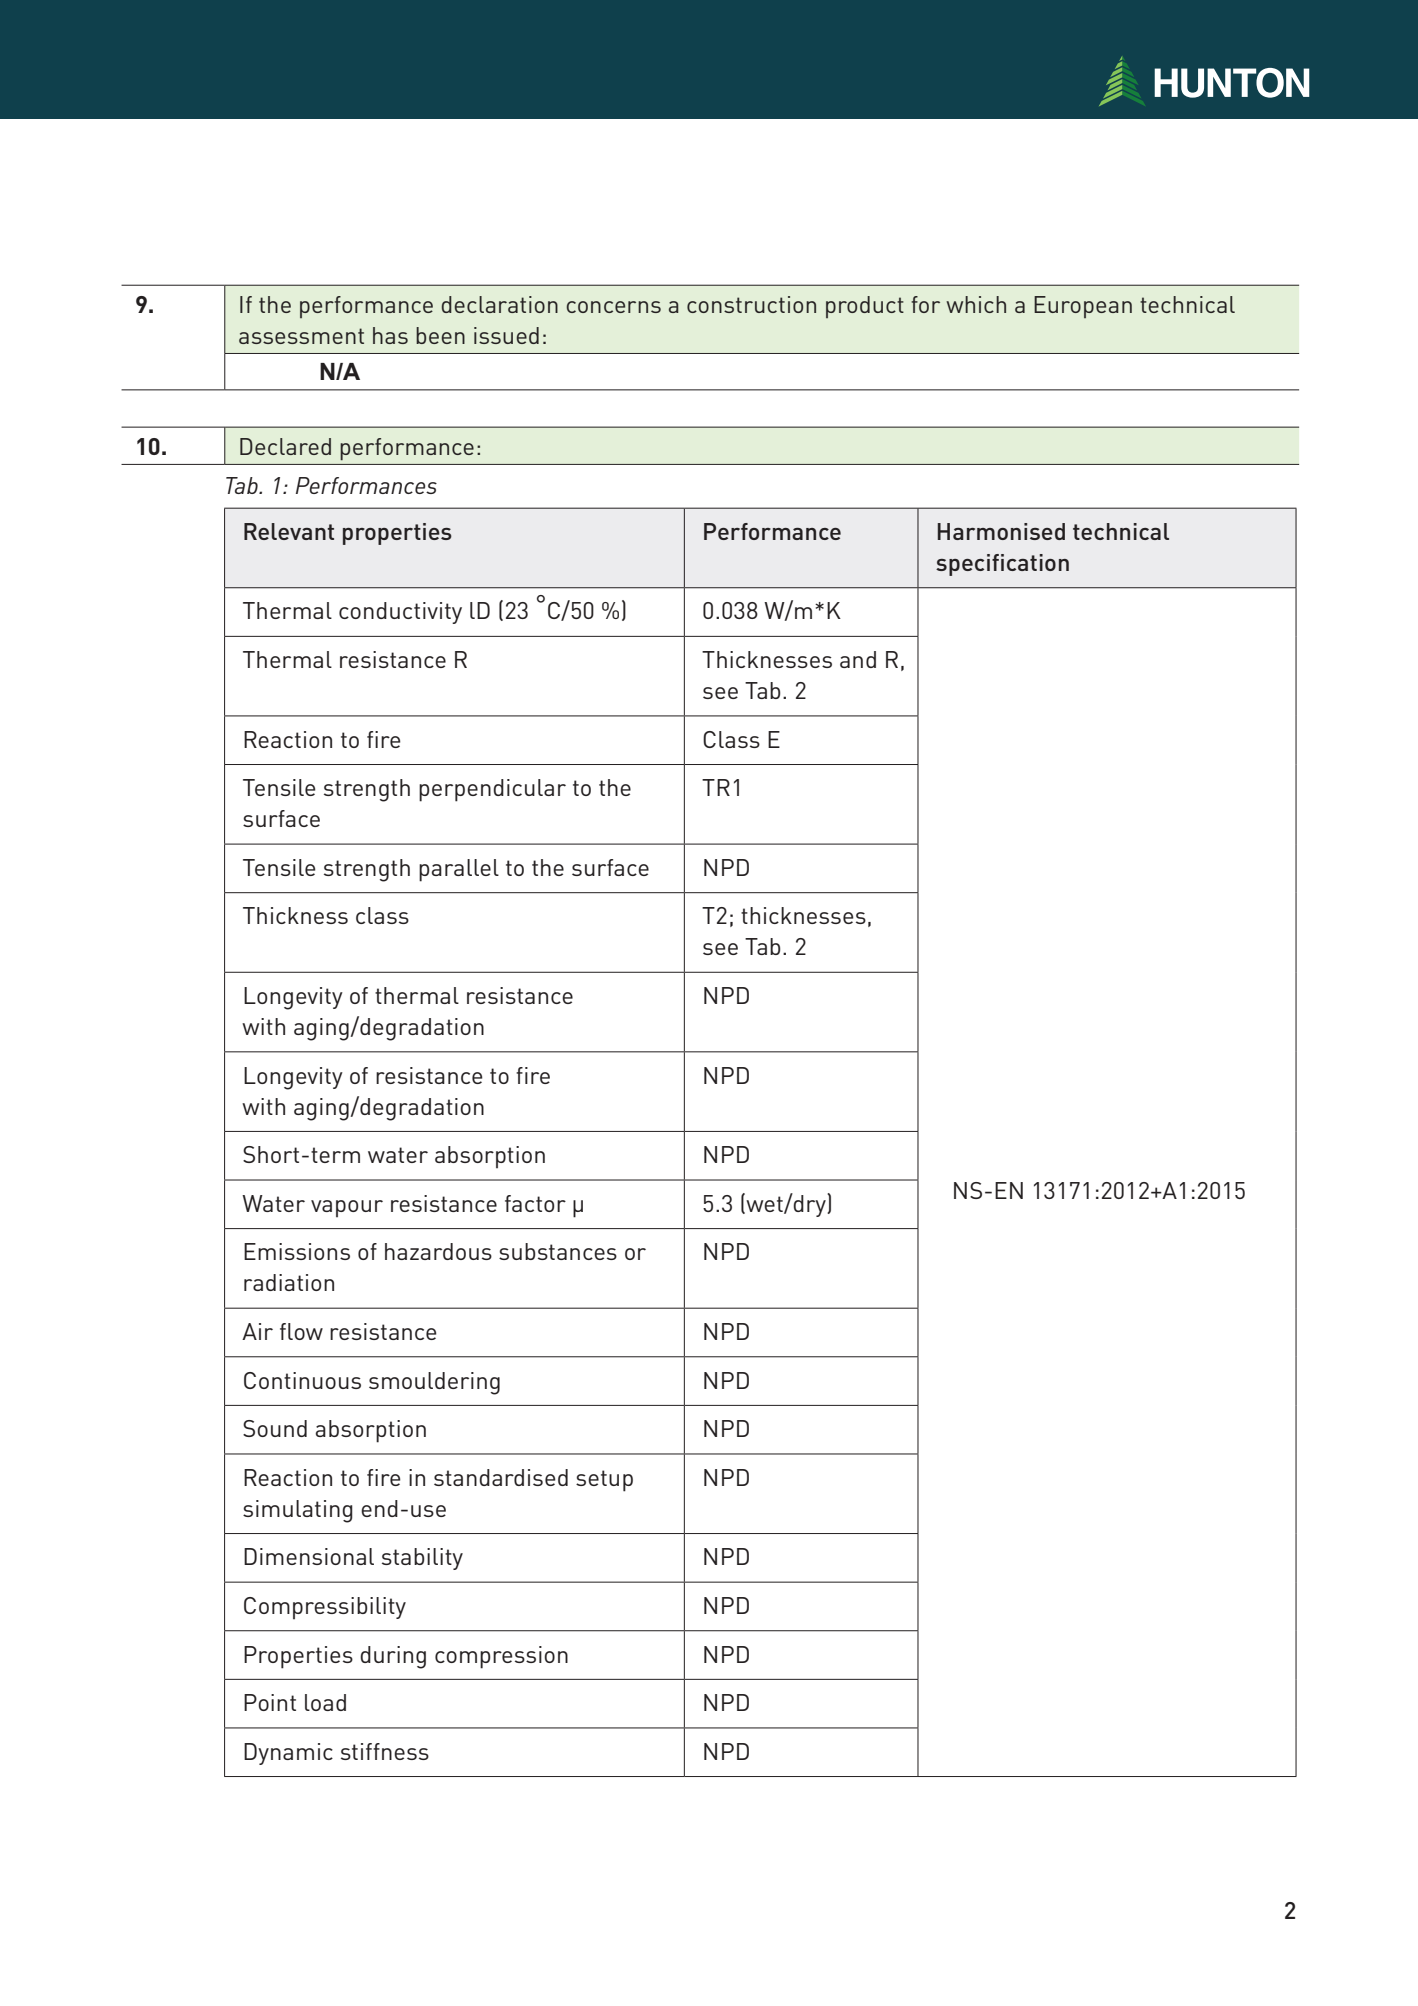 The height and width of the screenshot is (2006, 1418). I want to click on vapour, so click(347, 1208).
